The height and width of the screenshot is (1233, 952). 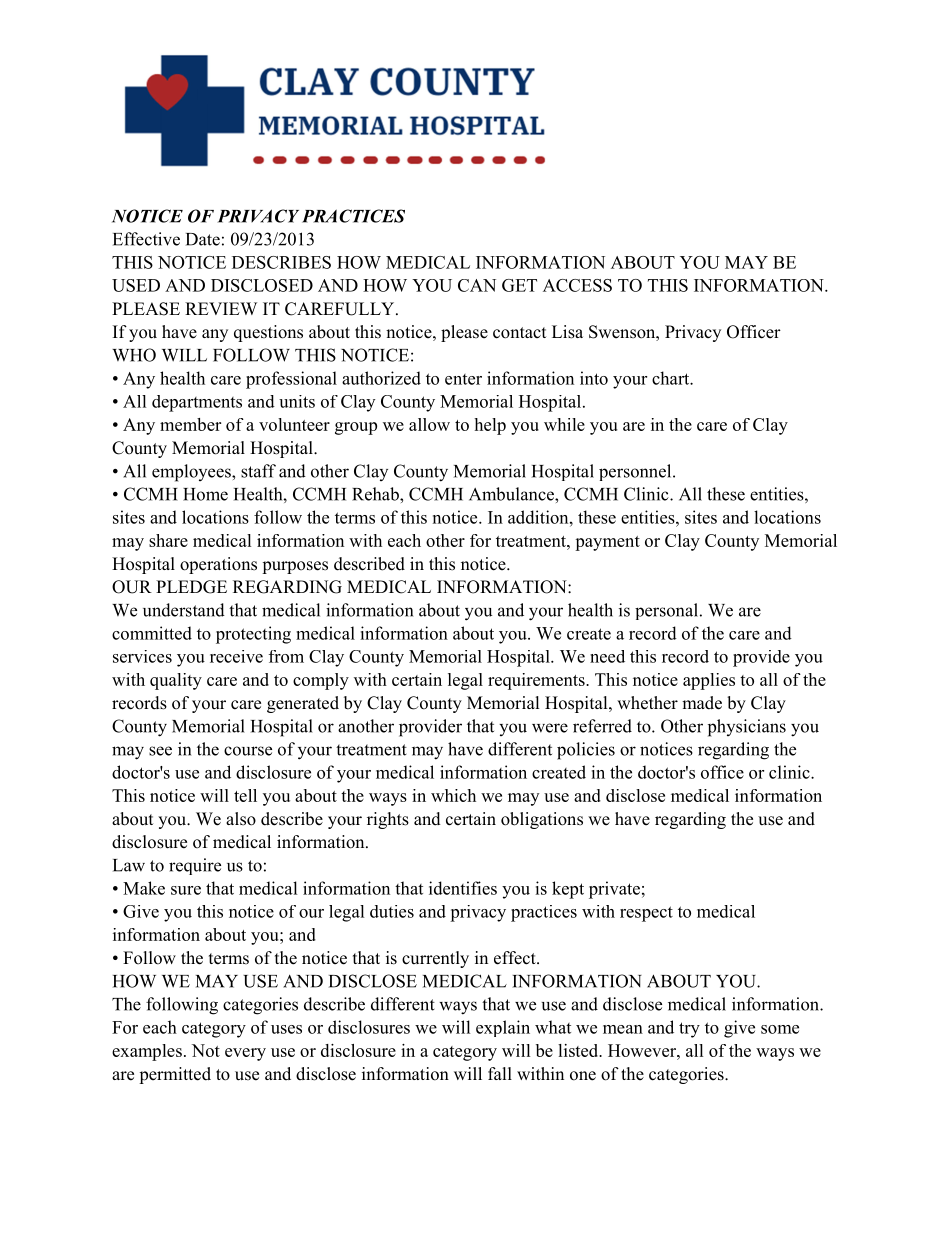 I want to click on payment, so click(x=607, y=543).
